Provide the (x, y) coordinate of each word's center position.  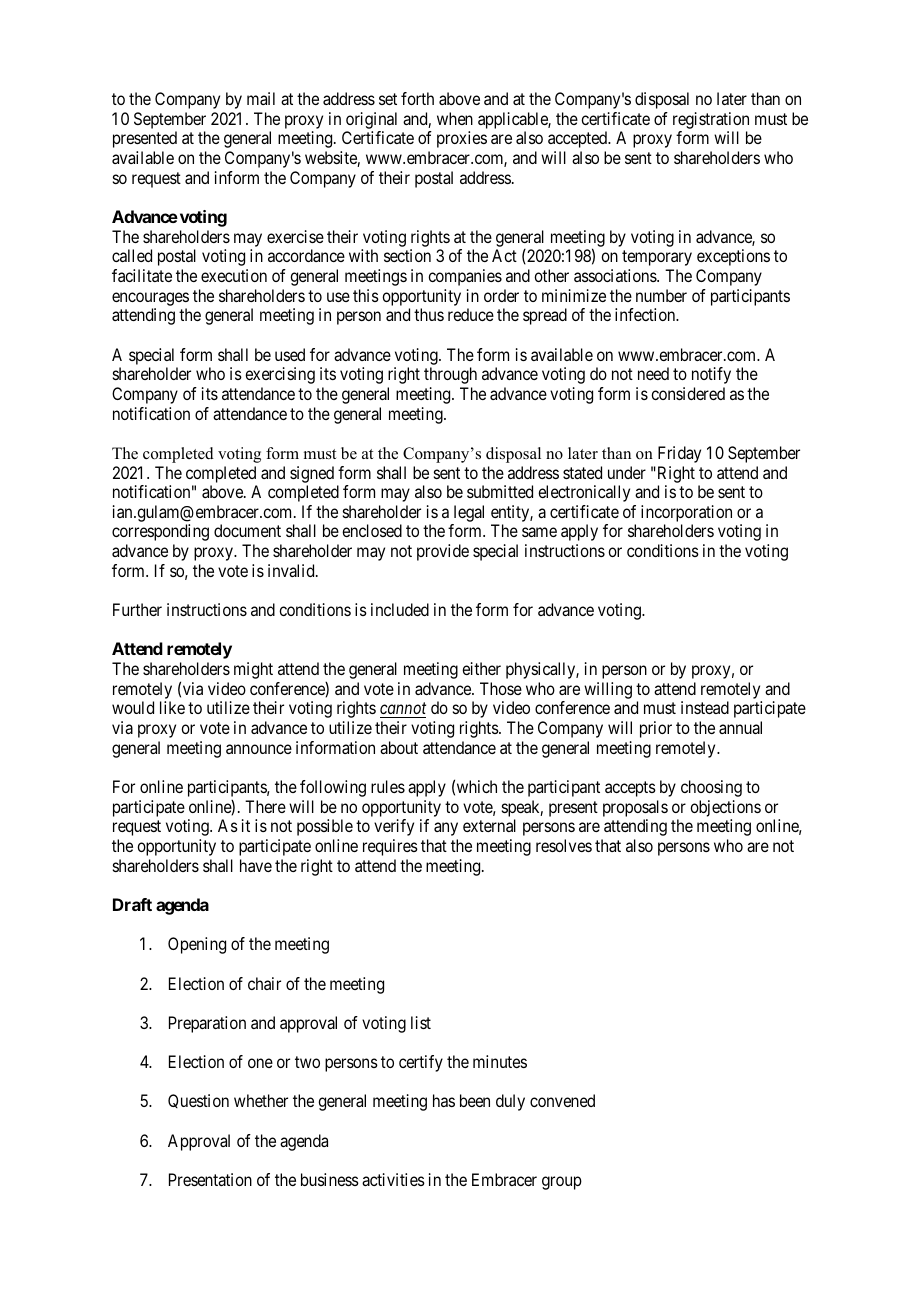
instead (705, 707)
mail (261, 98)
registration (711, 120)
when (455, 118)
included (400, 609)
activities (393, 1179)
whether (261, 1100)
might (253, 670)
